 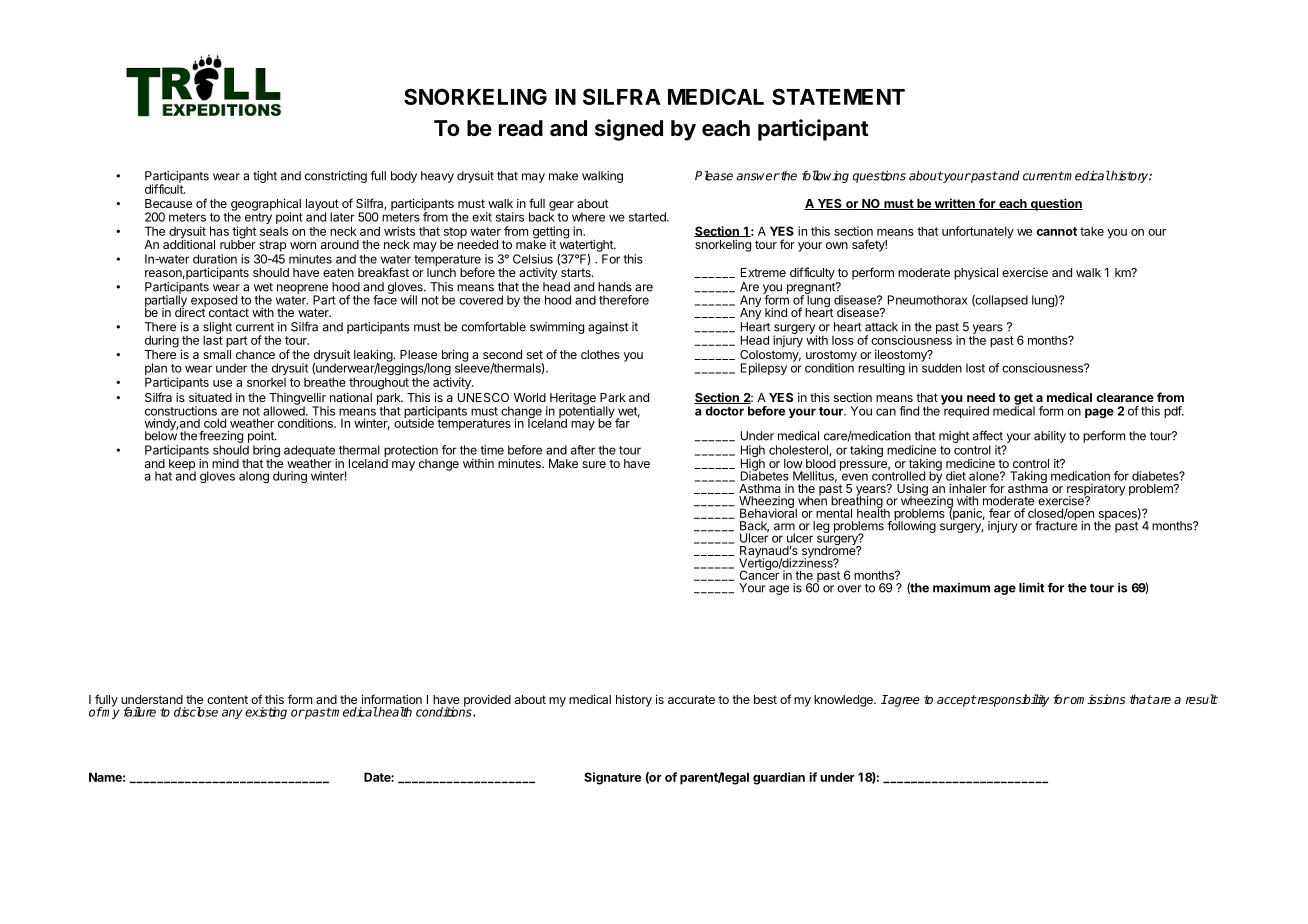 I want to click on Signature, so click(x=612, y=778).
